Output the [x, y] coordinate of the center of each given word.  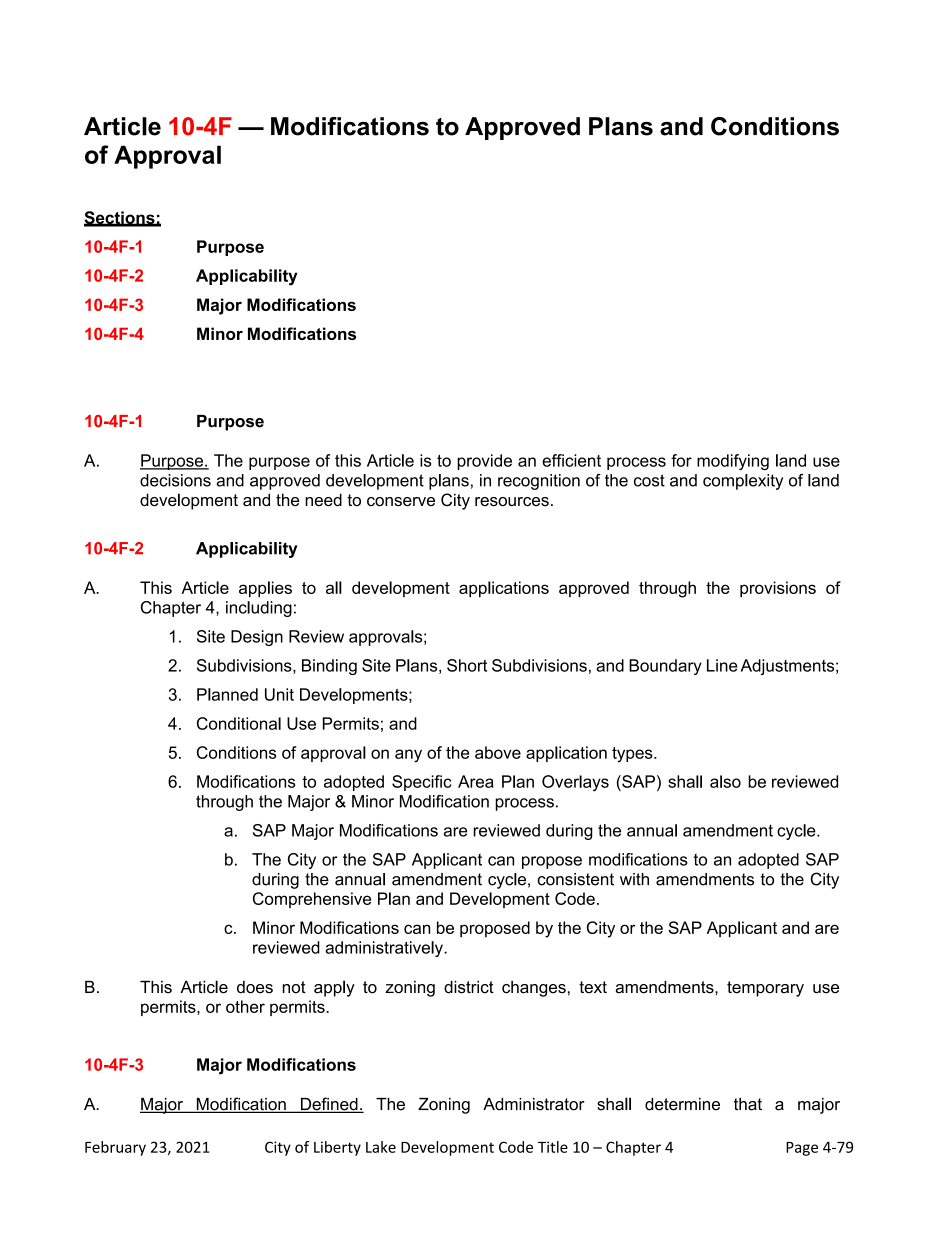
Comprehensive [312, 900]
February [115, 1148]
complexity [743, 482]
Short [467, 665]
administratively [385, 949]
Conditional [239, 723]
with [634, 879]
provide [484, 462]
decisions [175, 480]
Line [722, 665]
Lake [381, 1147]
